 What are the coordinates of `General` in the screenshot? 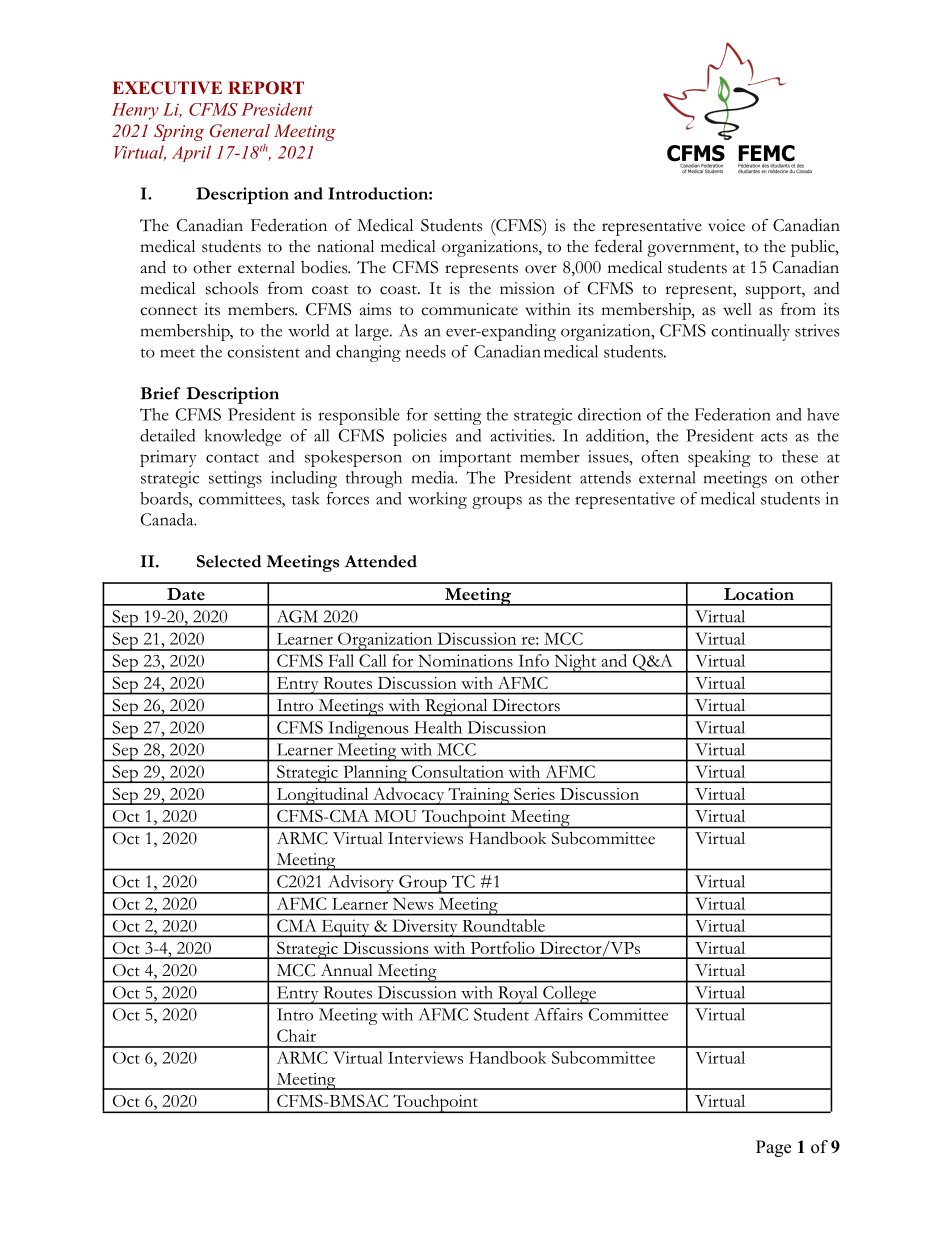 It's located at (240, 131).
